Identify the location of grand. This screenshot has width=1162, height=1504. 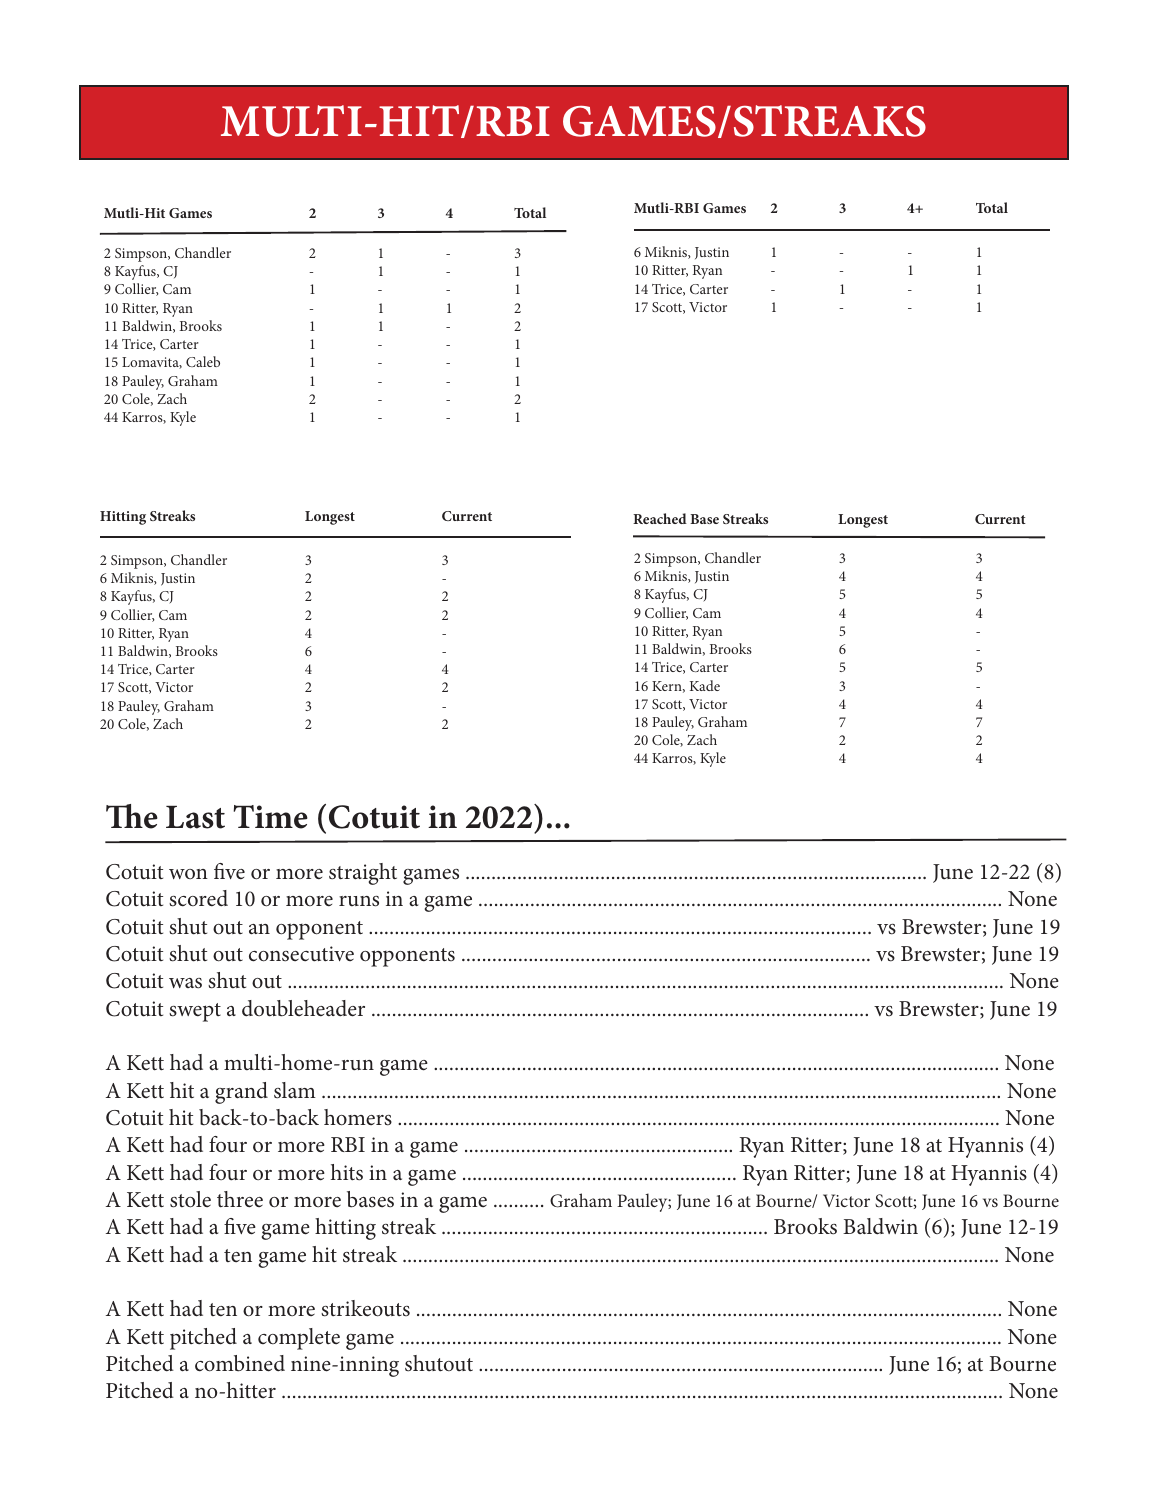
(241, 1093).
